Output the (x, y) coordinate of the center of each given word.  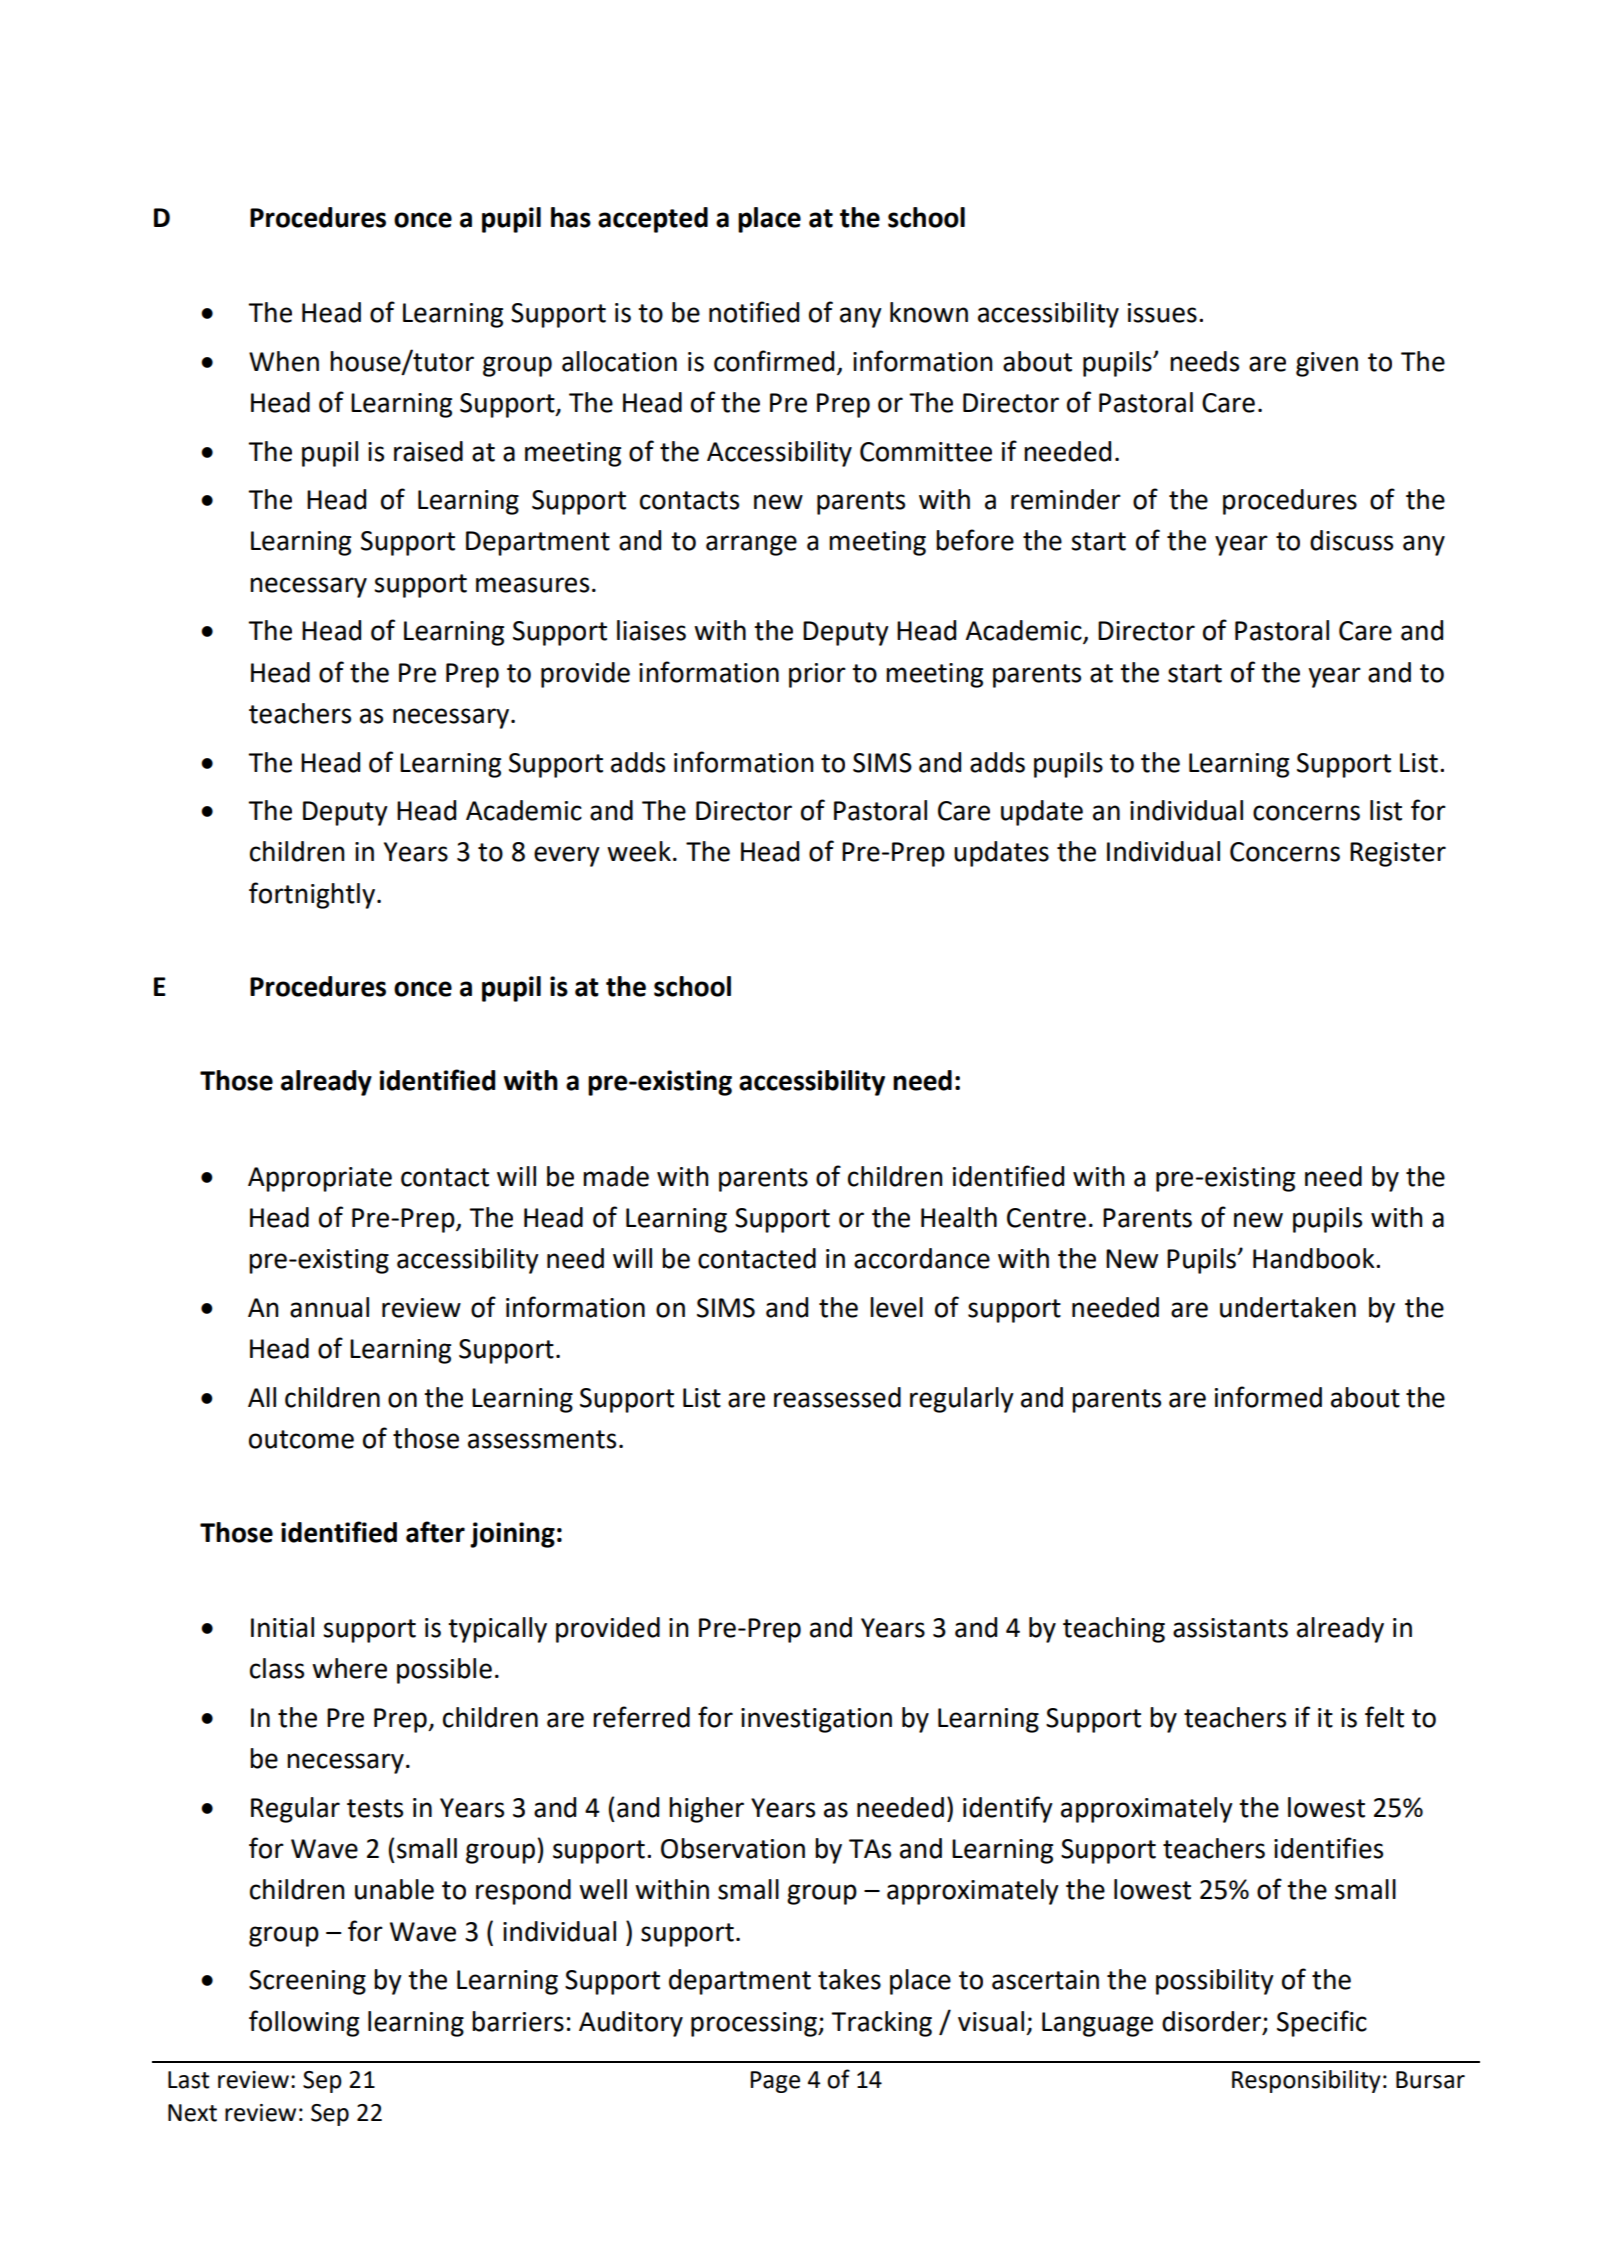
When (284, 361)
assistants (1230, 1628)
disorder (1211, 2021)
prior (817, 675)
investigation (816, 1720)
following (304, 2023)
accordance (922, 1258)
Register (1398, 854)
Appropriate (320, 1179)
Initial (282, 1627)
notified (754, 312)
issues (1162, 313)
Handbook (1315, 1258)
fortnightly (312, 895)
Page (775, 2082)
